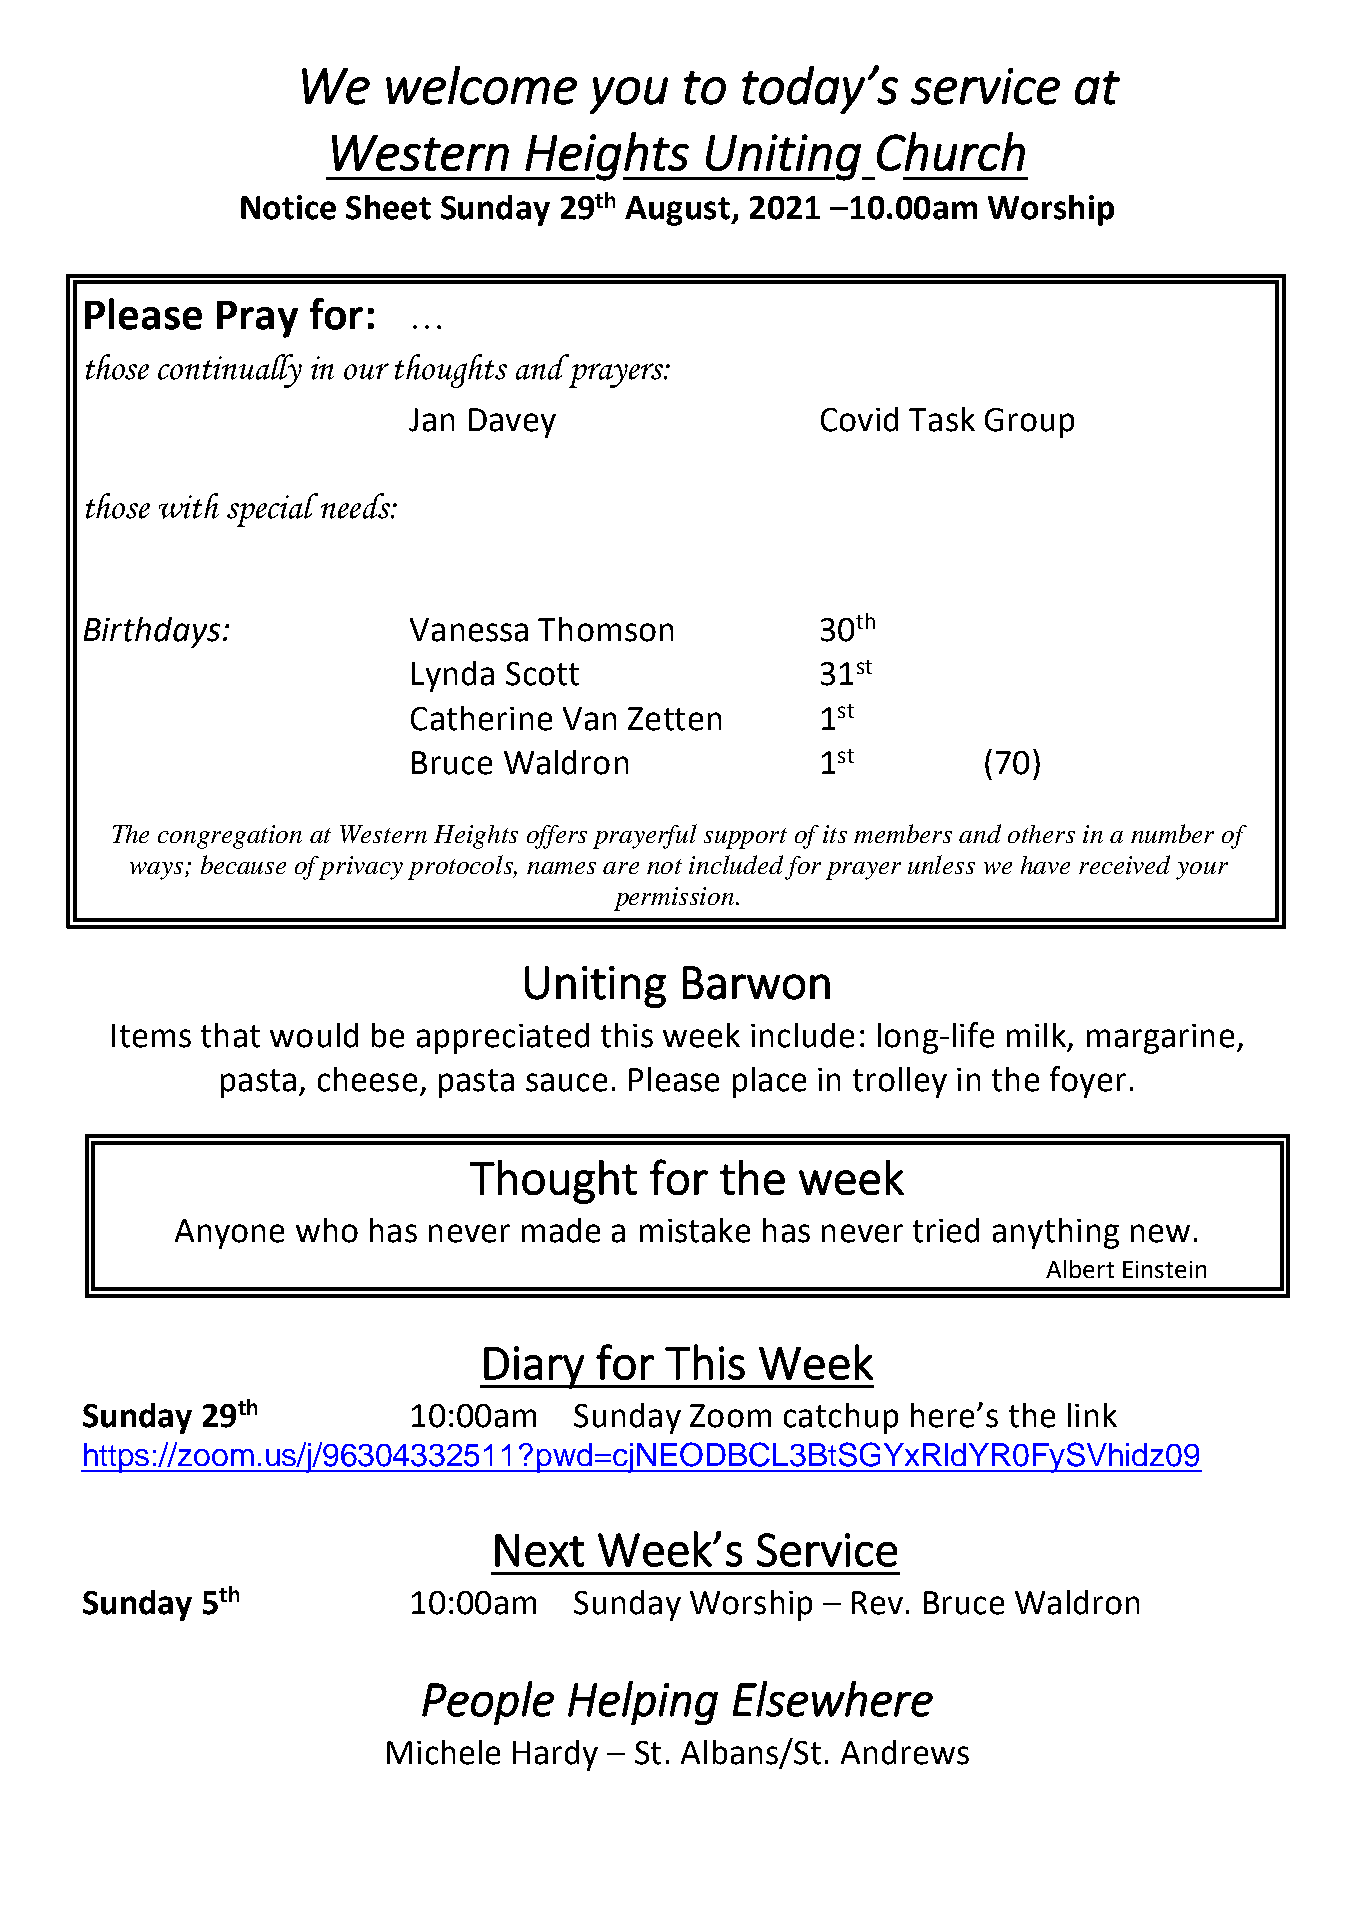 The image size is (1354, 1915). What do you see at coordinates (229, 1234) in the page?
I see `Anyone` at bounding box center [229, 1234].
